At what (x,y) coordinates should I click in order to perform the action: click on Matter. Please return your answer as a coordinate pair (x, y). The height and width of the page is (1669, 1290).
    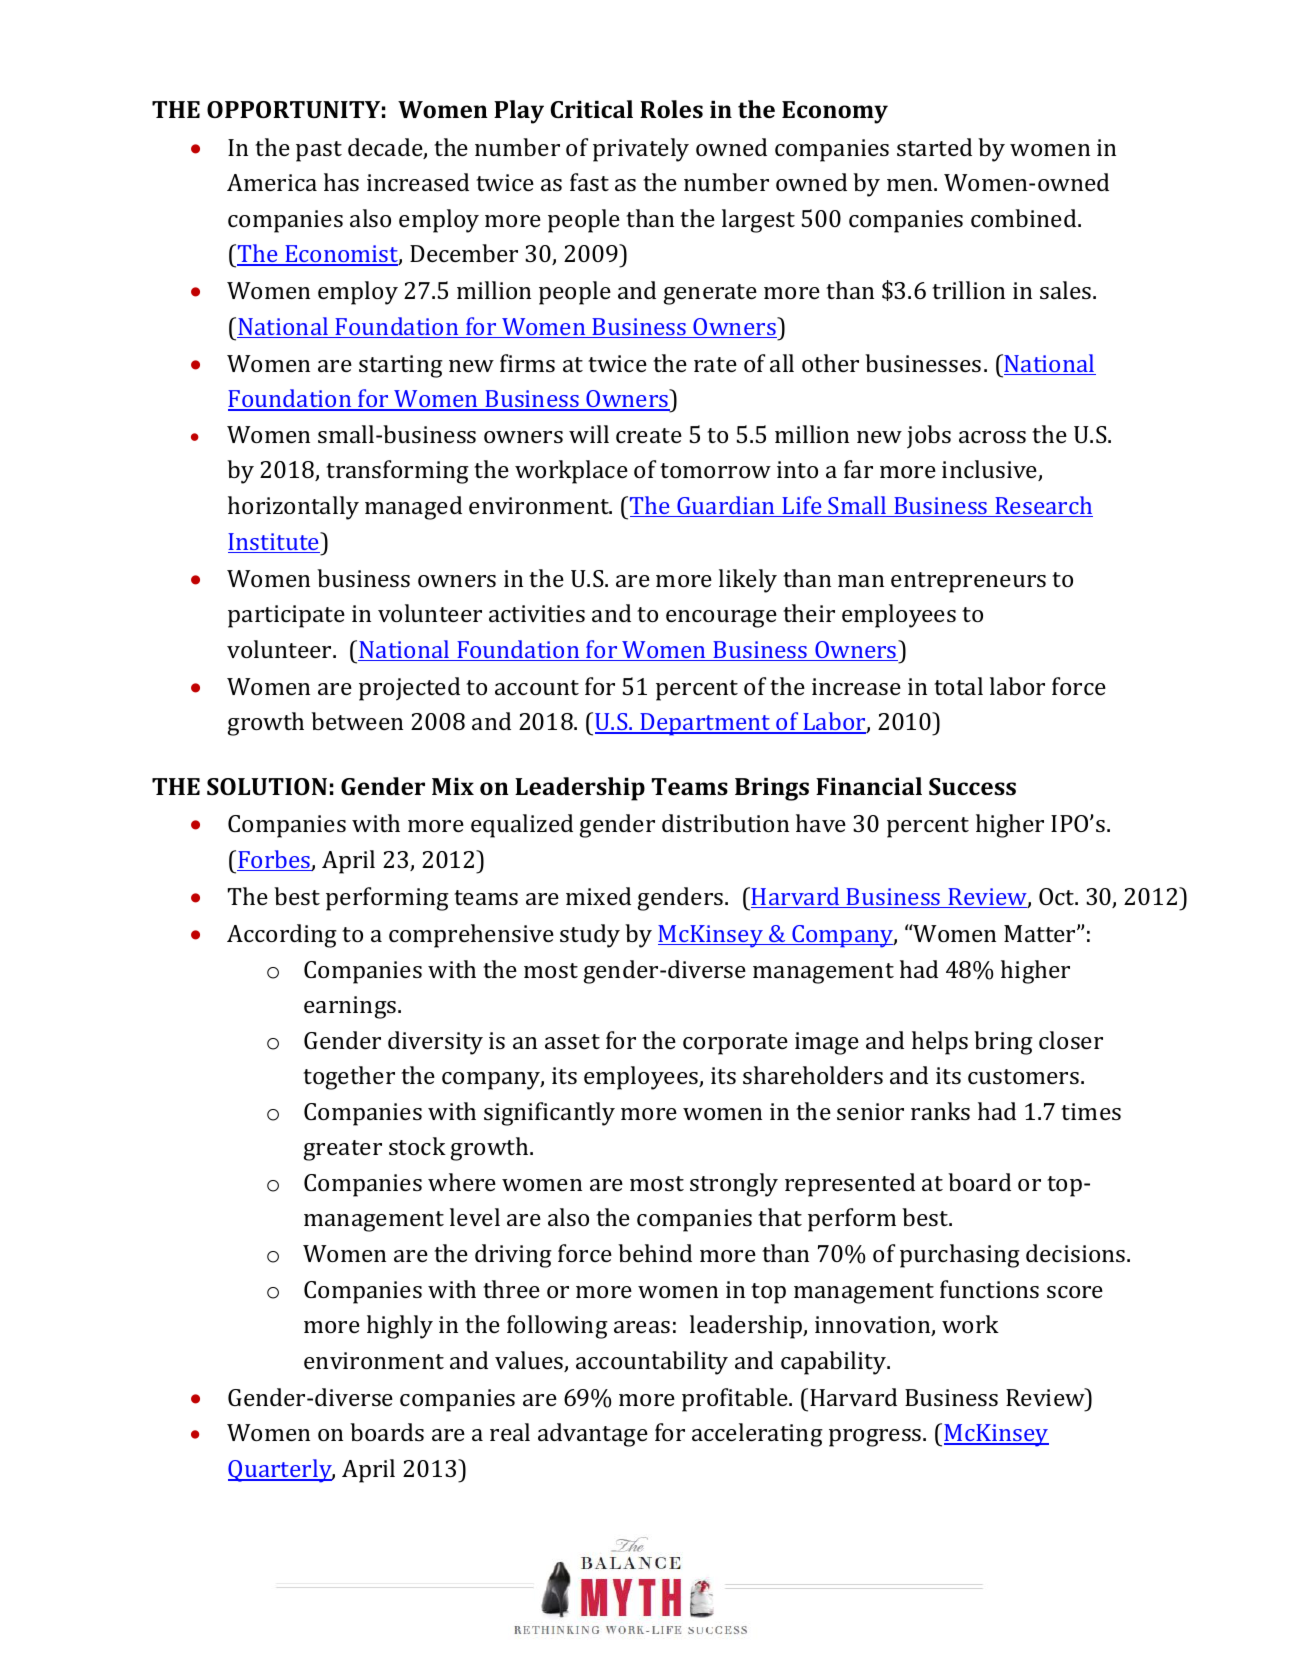
    Looking at the image, I should click on (1041, 933).
